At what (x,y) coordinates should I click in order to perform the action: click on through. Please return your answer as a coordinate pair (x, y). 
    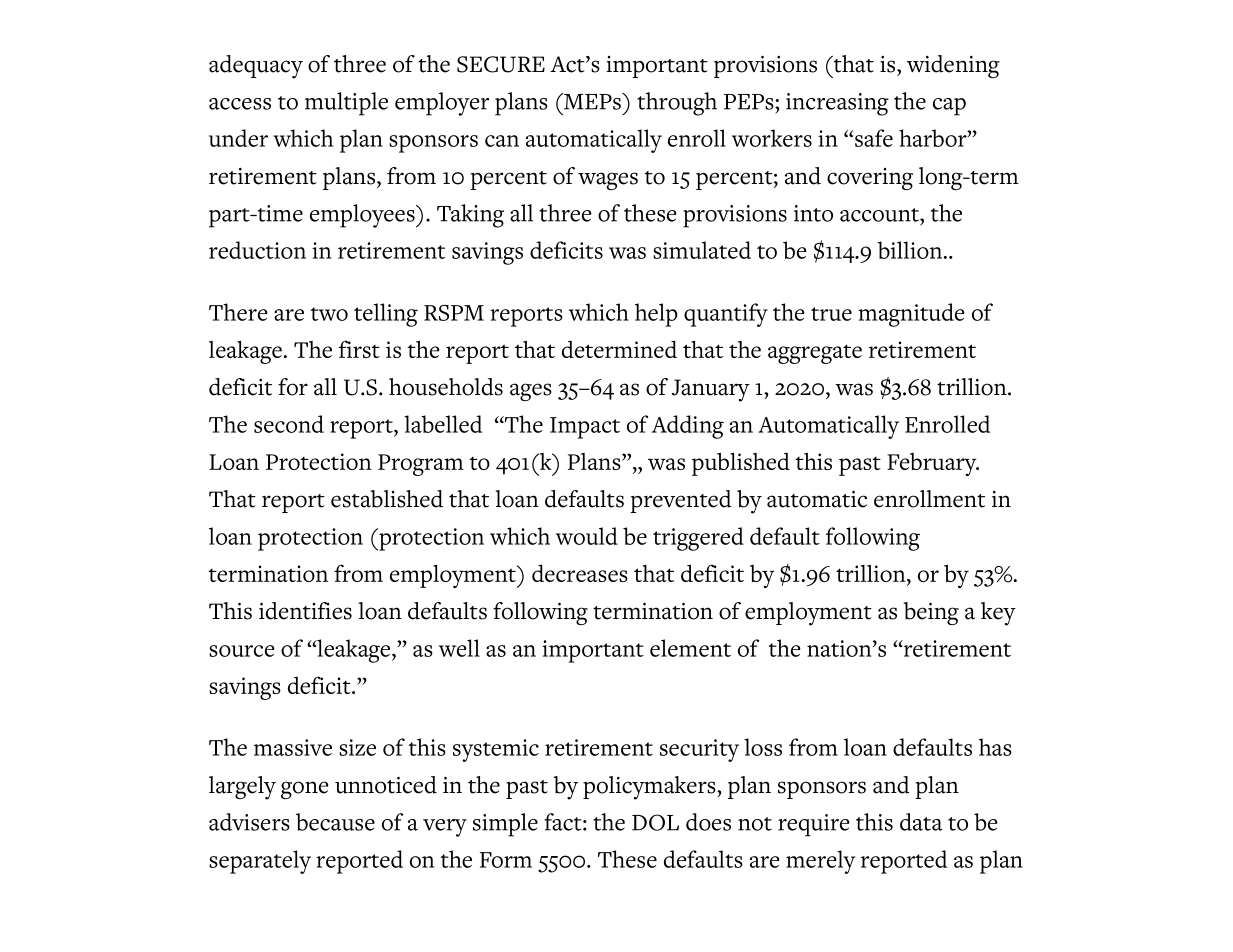
    Looking at the image, I should click on (677, 104).
